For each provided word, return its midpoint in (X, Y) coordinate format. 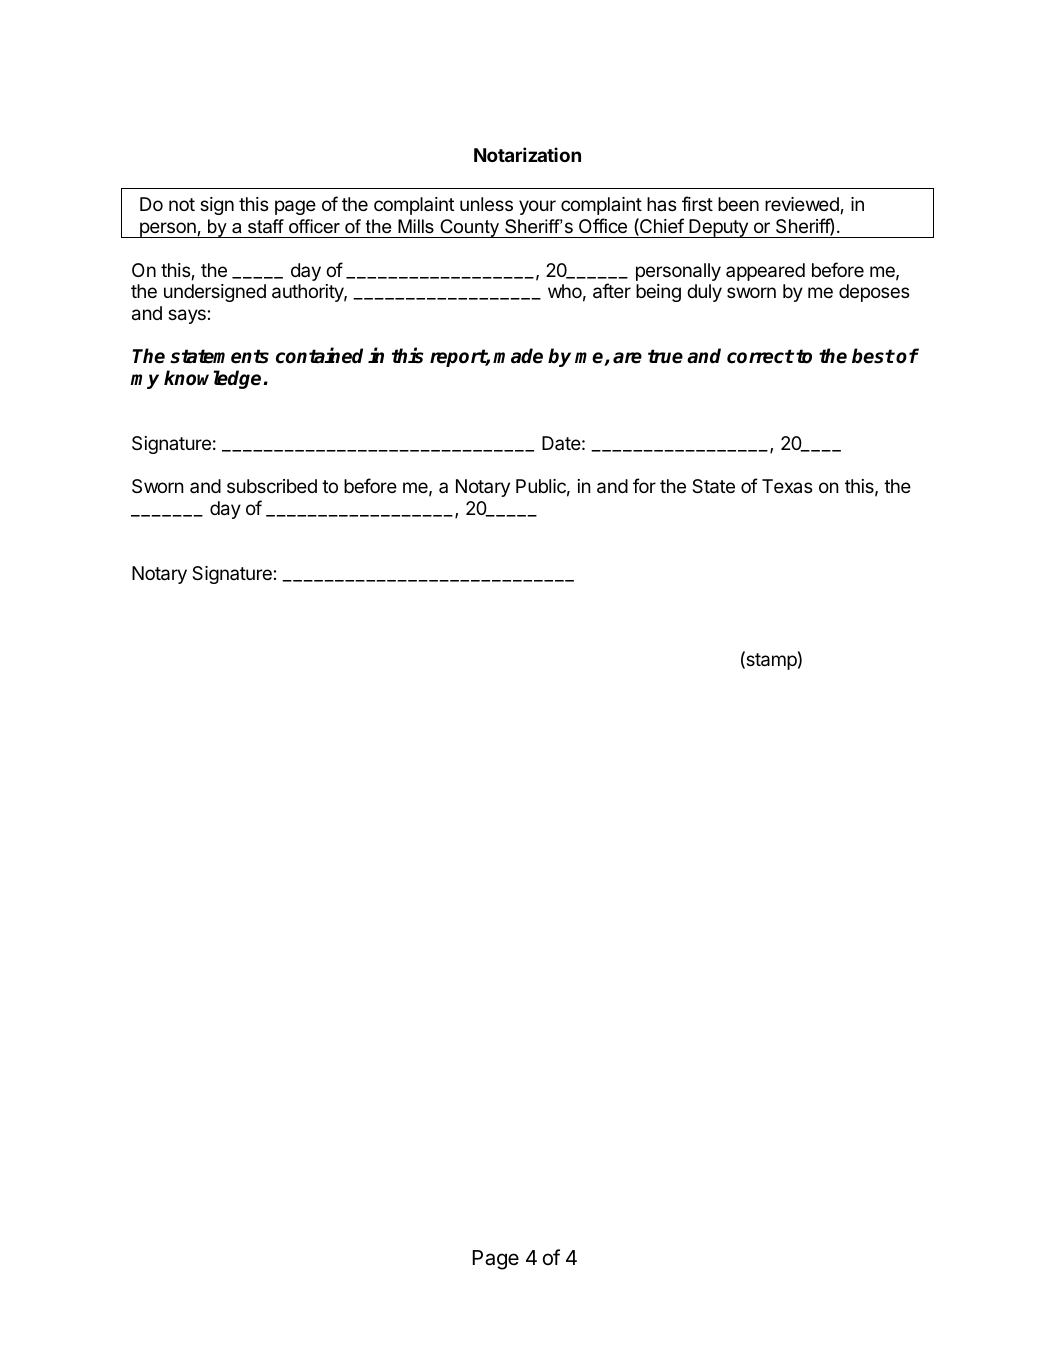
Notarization (527, 154)
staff (266, 226)
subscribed (272, 486)
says (187, 316)
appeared (765, 272)
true (665, 356)
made (518, 356)
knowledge (212, 379)
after (612, 291)
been (738, 204)
